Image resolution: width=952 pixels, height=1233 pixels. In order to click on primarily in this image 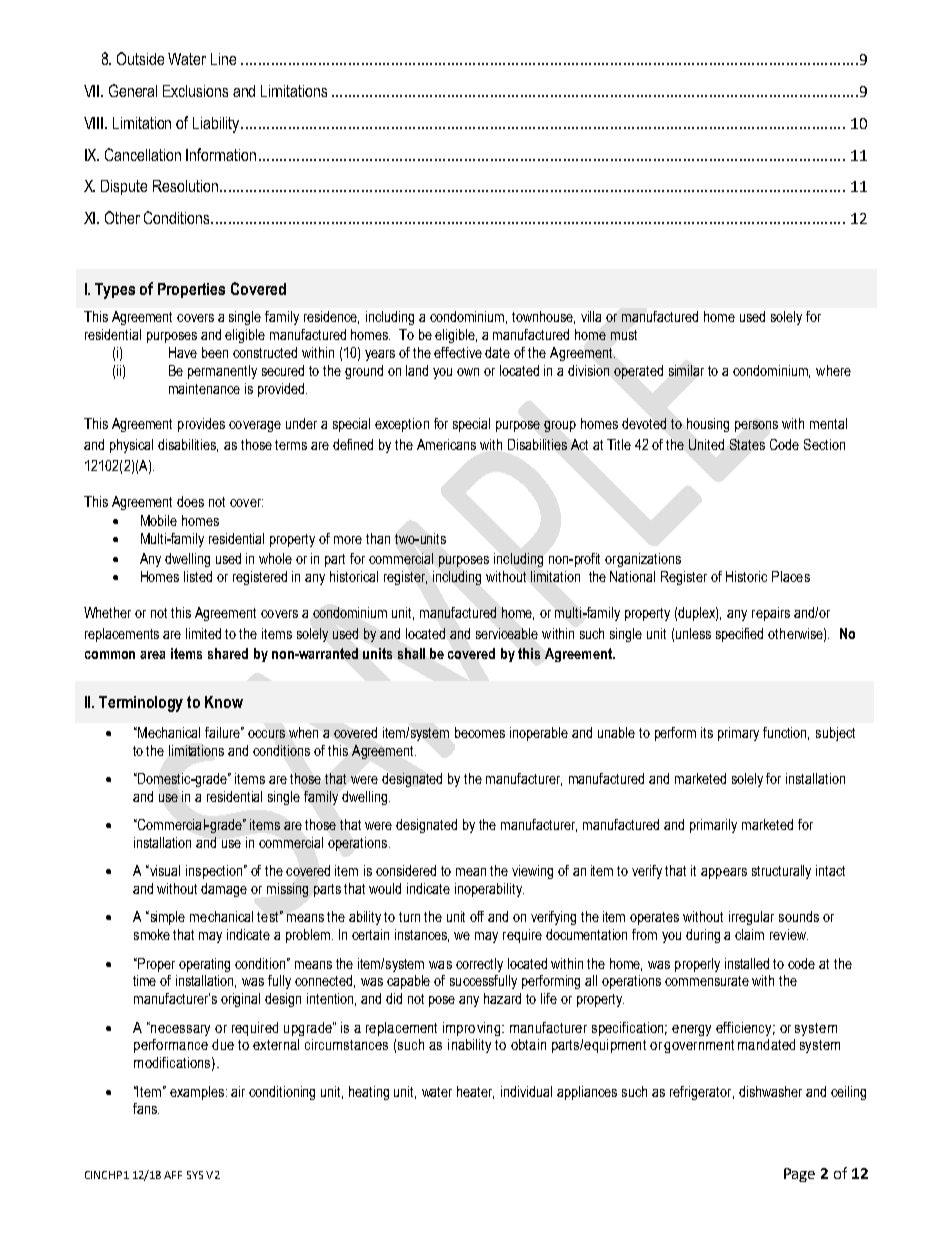, I will do `click(713, 826)`.
